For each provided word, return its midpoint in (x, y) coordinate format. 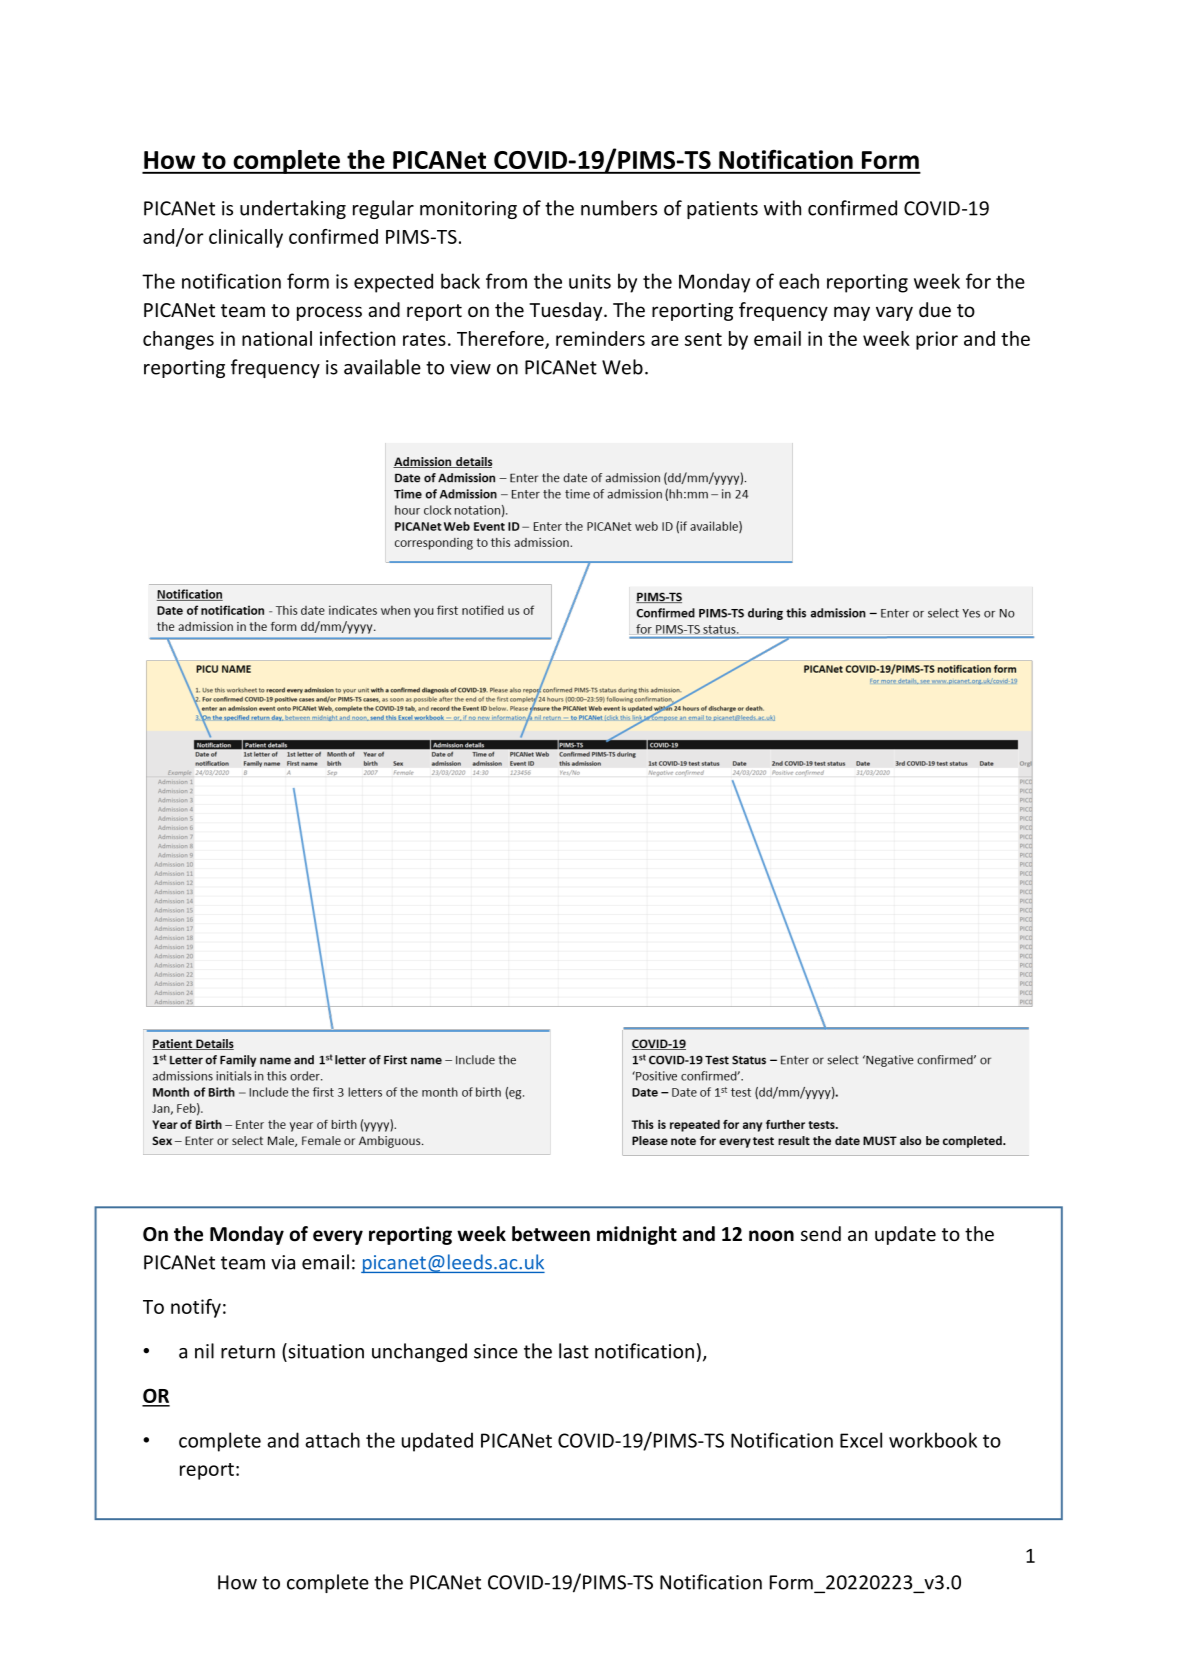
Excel (861, 1440)
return (248, 1352)
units (590, 281)
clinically (246, 238)
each (799, 281)
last (574, 1351)
